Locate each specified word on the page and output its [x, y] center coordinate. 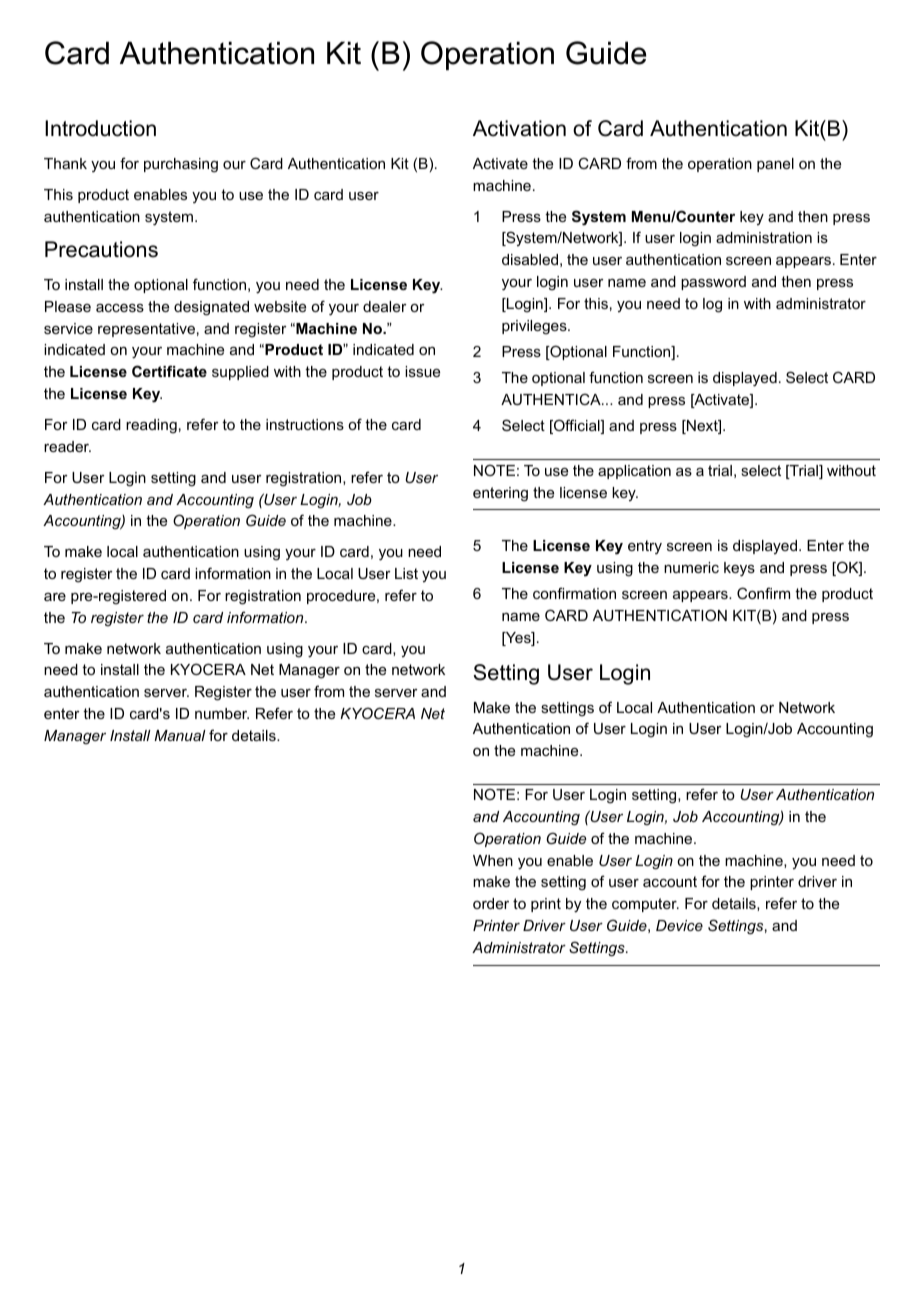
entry [645, 547]
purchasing [181, 165]
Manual [180, 735]
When [493, 860]
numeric [691, 567]
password [713, 283]
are [55, 597]
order [491, 903]
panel [775, 165]
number [222, 713]
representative [146, 330]
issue [422, 371]
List [406, 573]
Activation [519, 128]
